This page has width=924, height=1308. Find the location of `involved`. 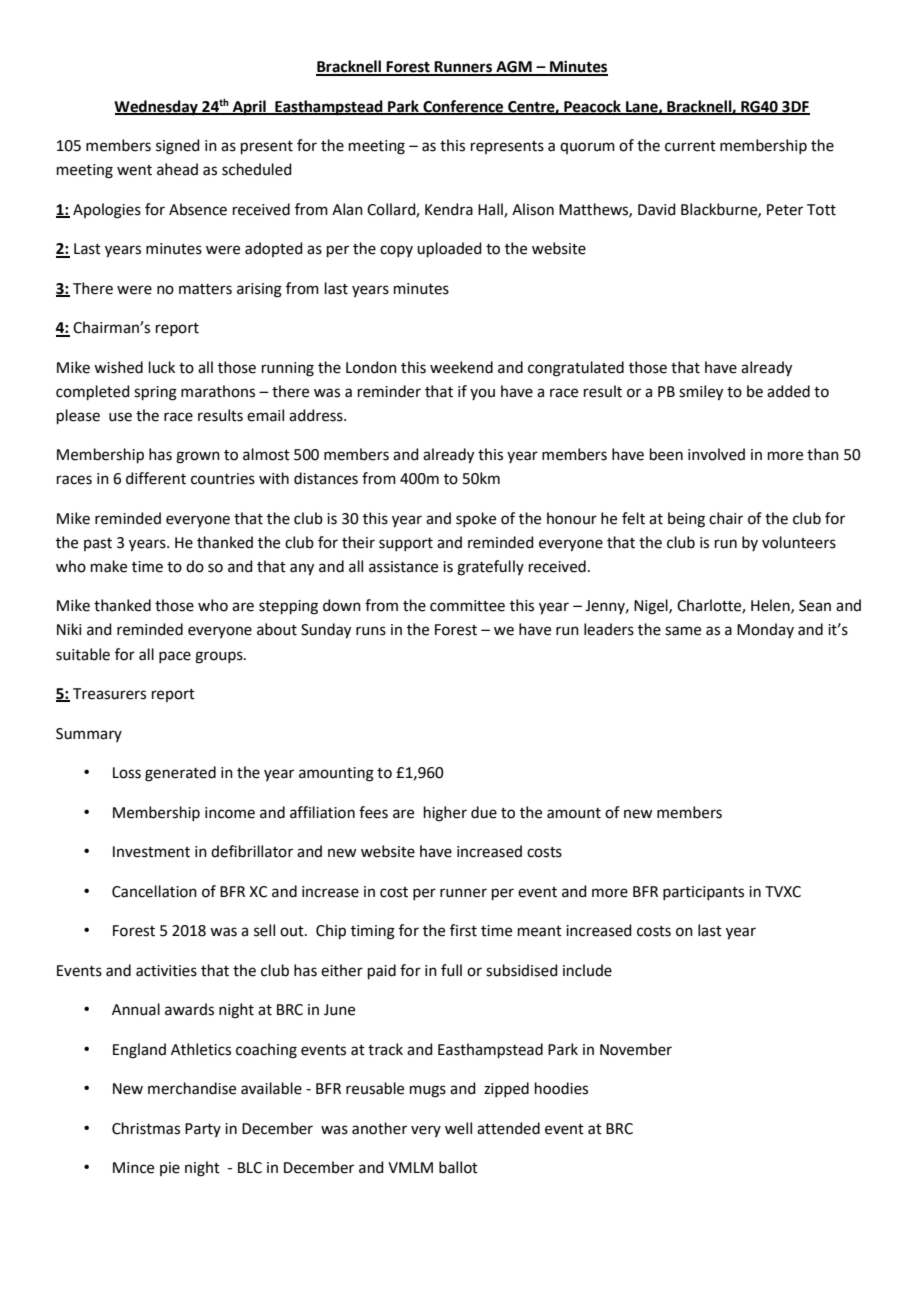

involved is located at coordinates (716, 454).
